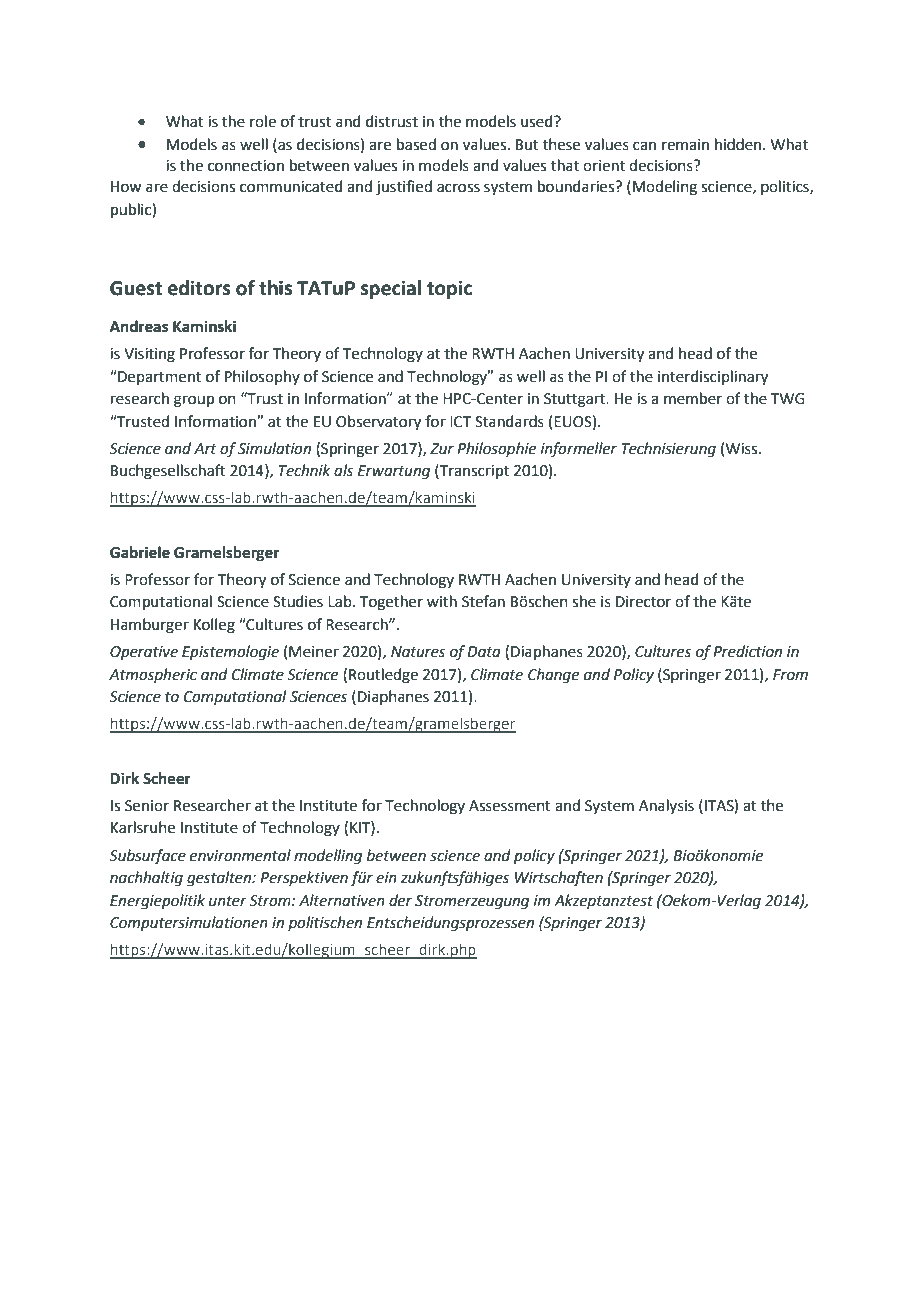 This document has width=924, height=1308. What do you see at coordinates (228, 901) in the document?
I see `unter` at bounding box center [228, 901].
